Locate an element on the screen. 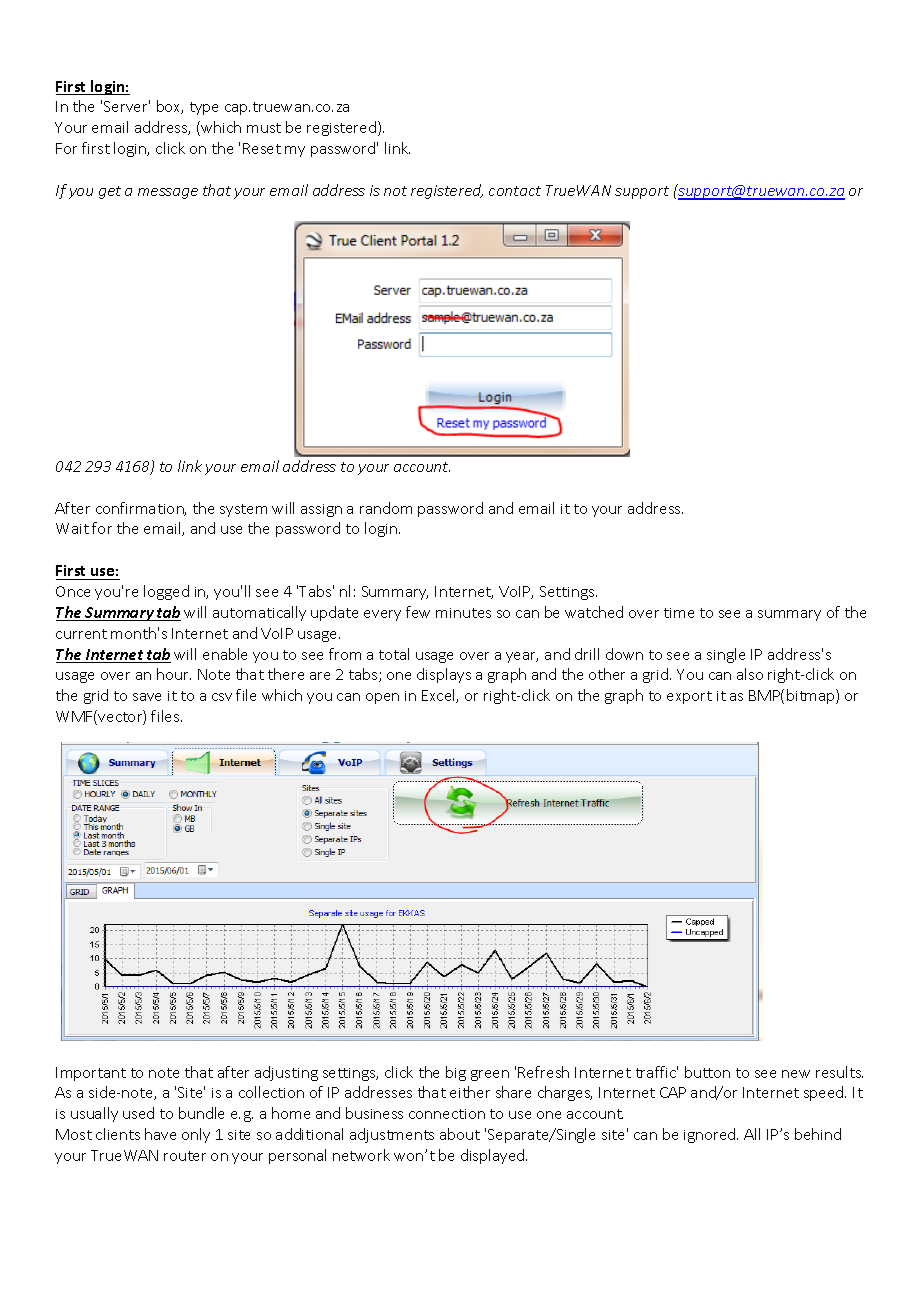 This screenshot has width=924, height=1308. displays is located at coordinates (444, 675).
